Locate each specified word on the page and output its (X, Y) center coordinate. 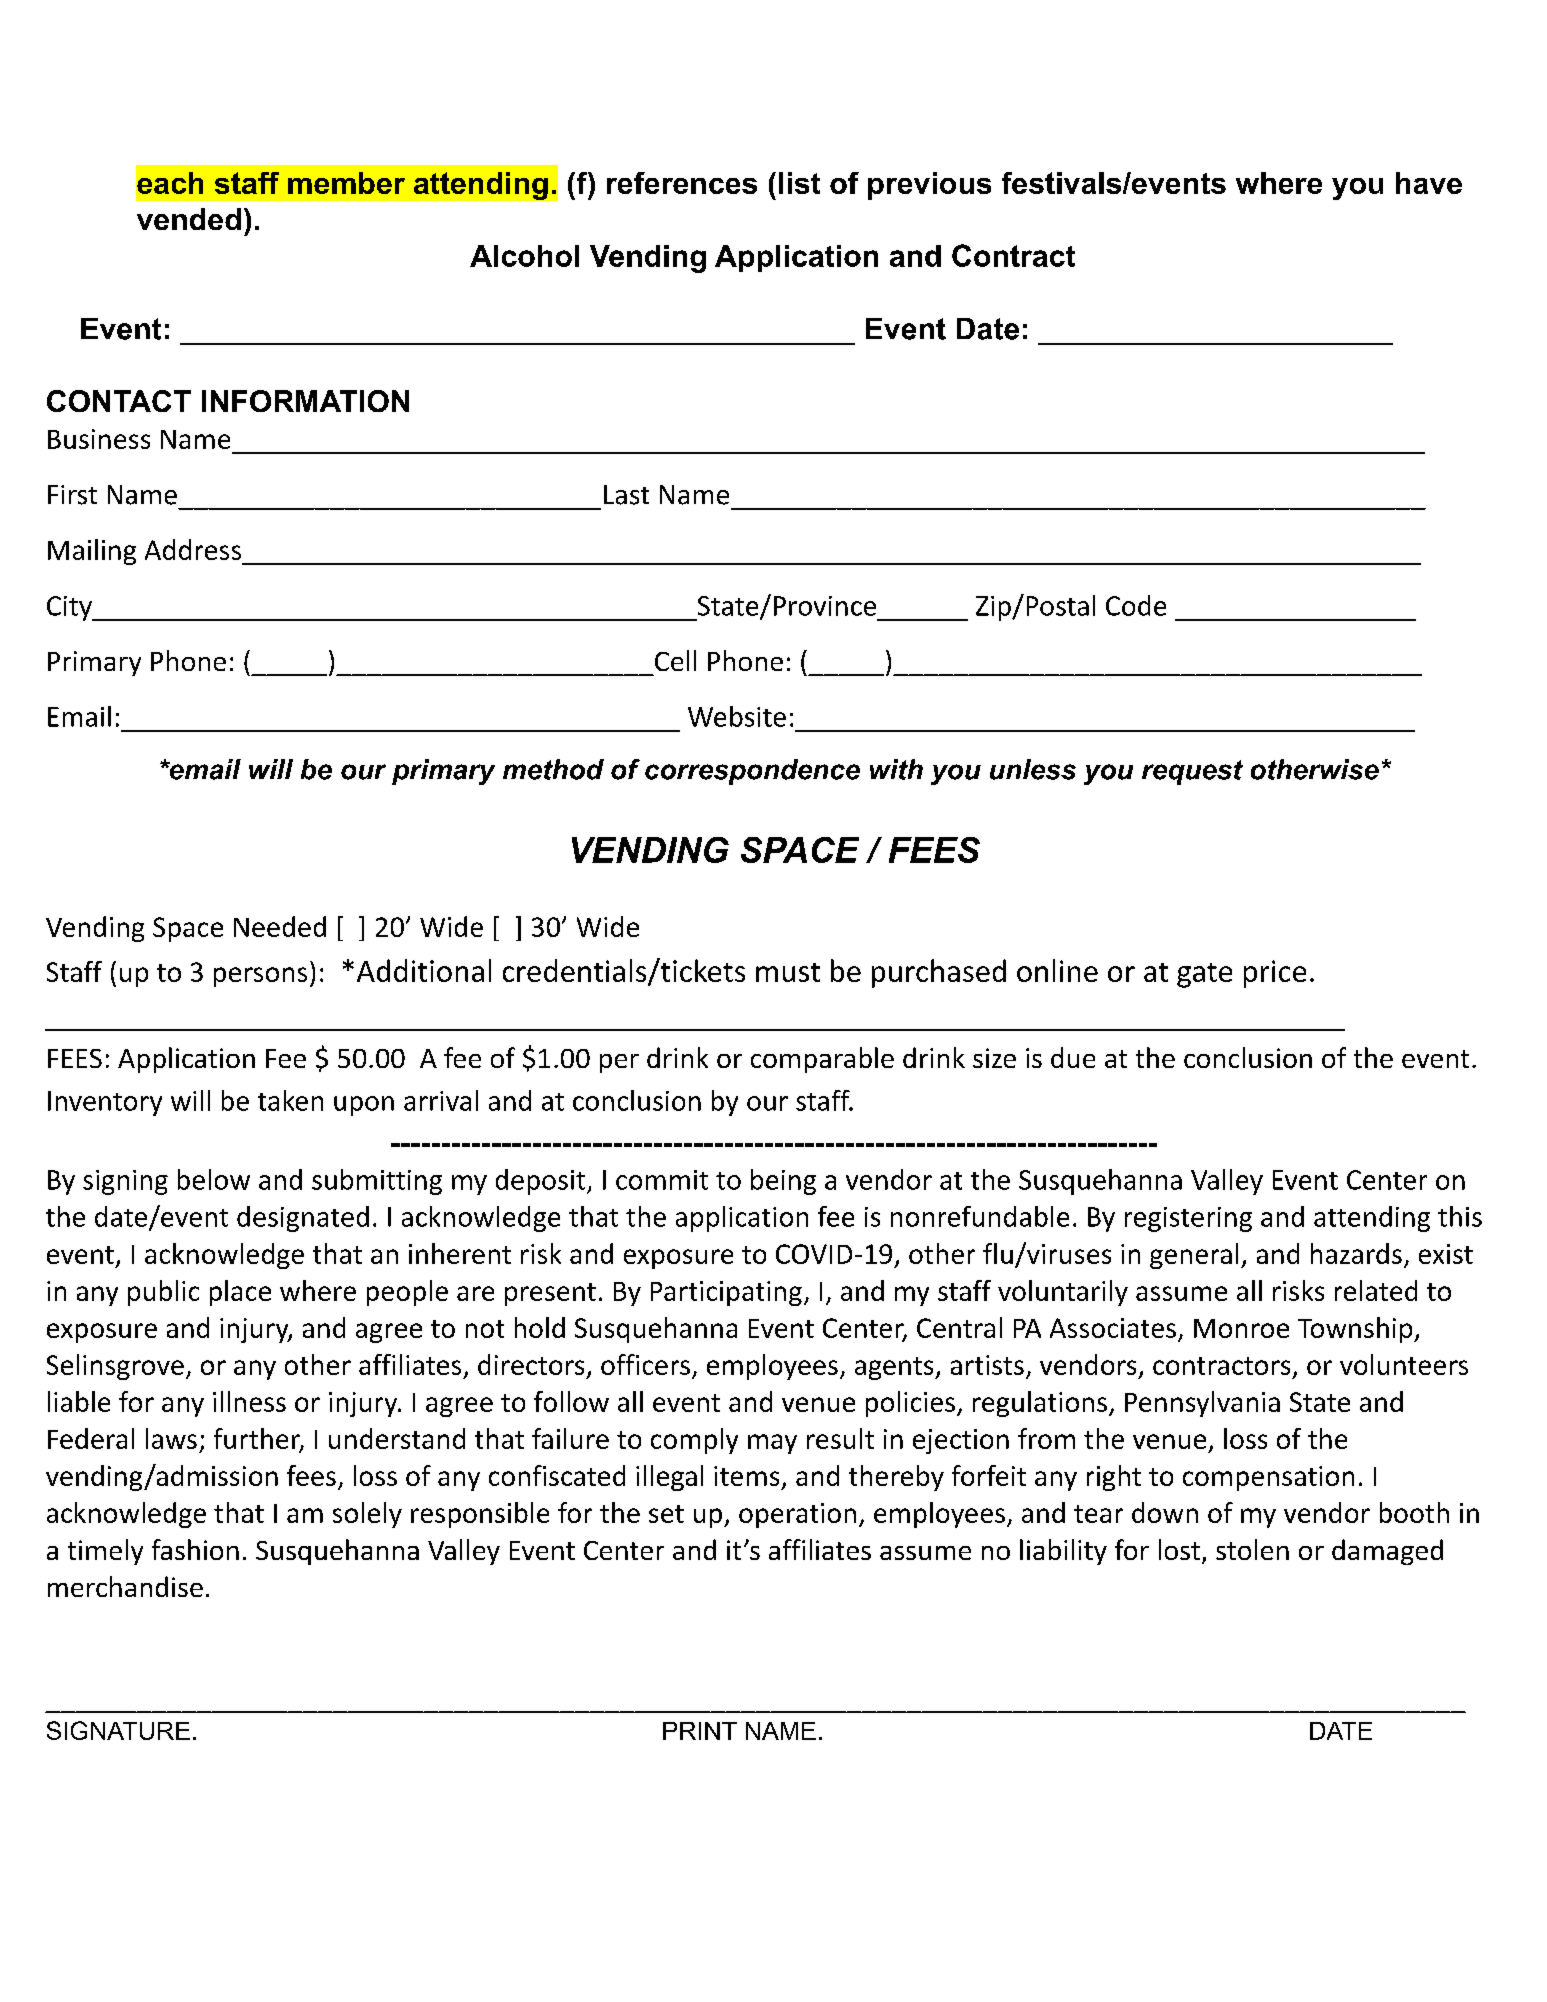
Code (1136, 605)
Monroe (1241, 1328)
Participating (726, 1293)
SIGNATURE (118, 1730)
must (788, 972)
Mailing (92, 552)
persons (260, 977)
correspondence (752, 772)
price (1275, 974)
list (799, 183)
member (346, 183)
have (1429, 183)
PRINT (700, 1731)
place (240, 1293)
